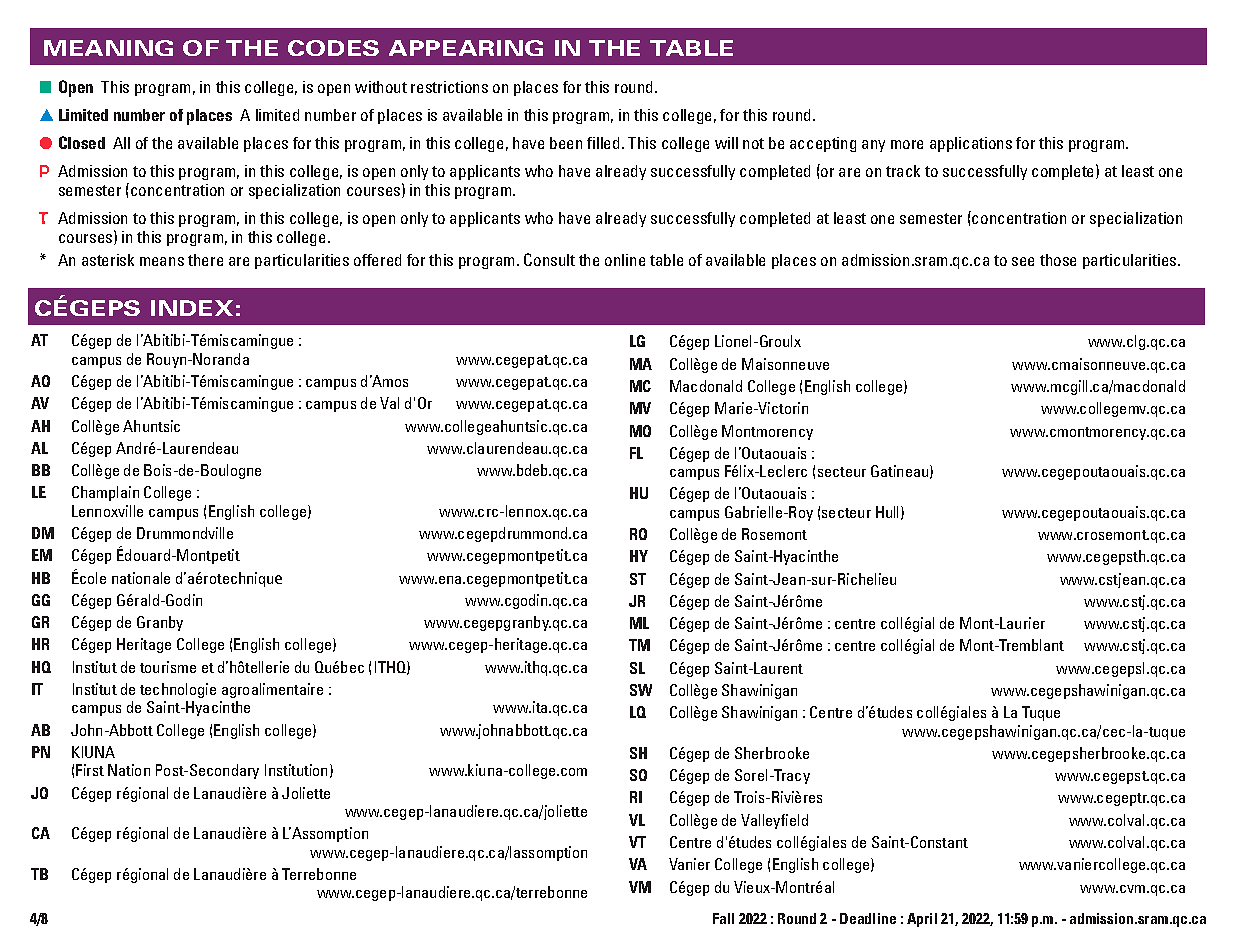 This screenshot has height=952, width=1233. I want to click on see, so click(1023, 261).
